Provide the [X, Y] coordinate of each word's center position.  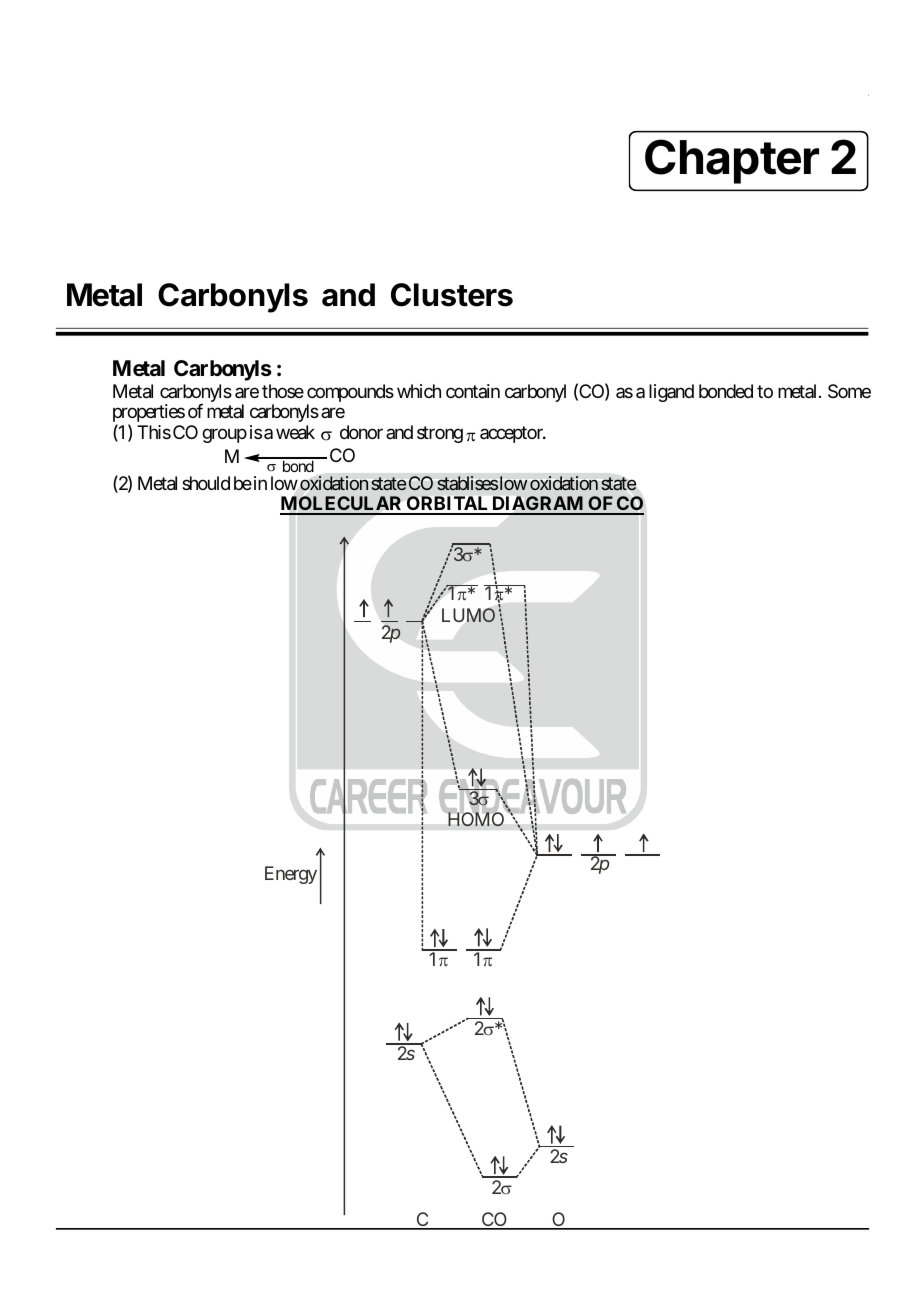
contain [473, 391]
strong [440, 434]
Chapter [732, 161]
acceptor [512, 434]
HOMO [476, 819]
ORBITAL [447, 505]
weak [295, 432]
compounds [350, 394]
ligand [671, 393]
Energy [291, 875]
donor [361, 432]
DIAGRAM [538, 505]
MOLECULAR [342, 505]
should [206, 483]
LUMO [468, 615]
